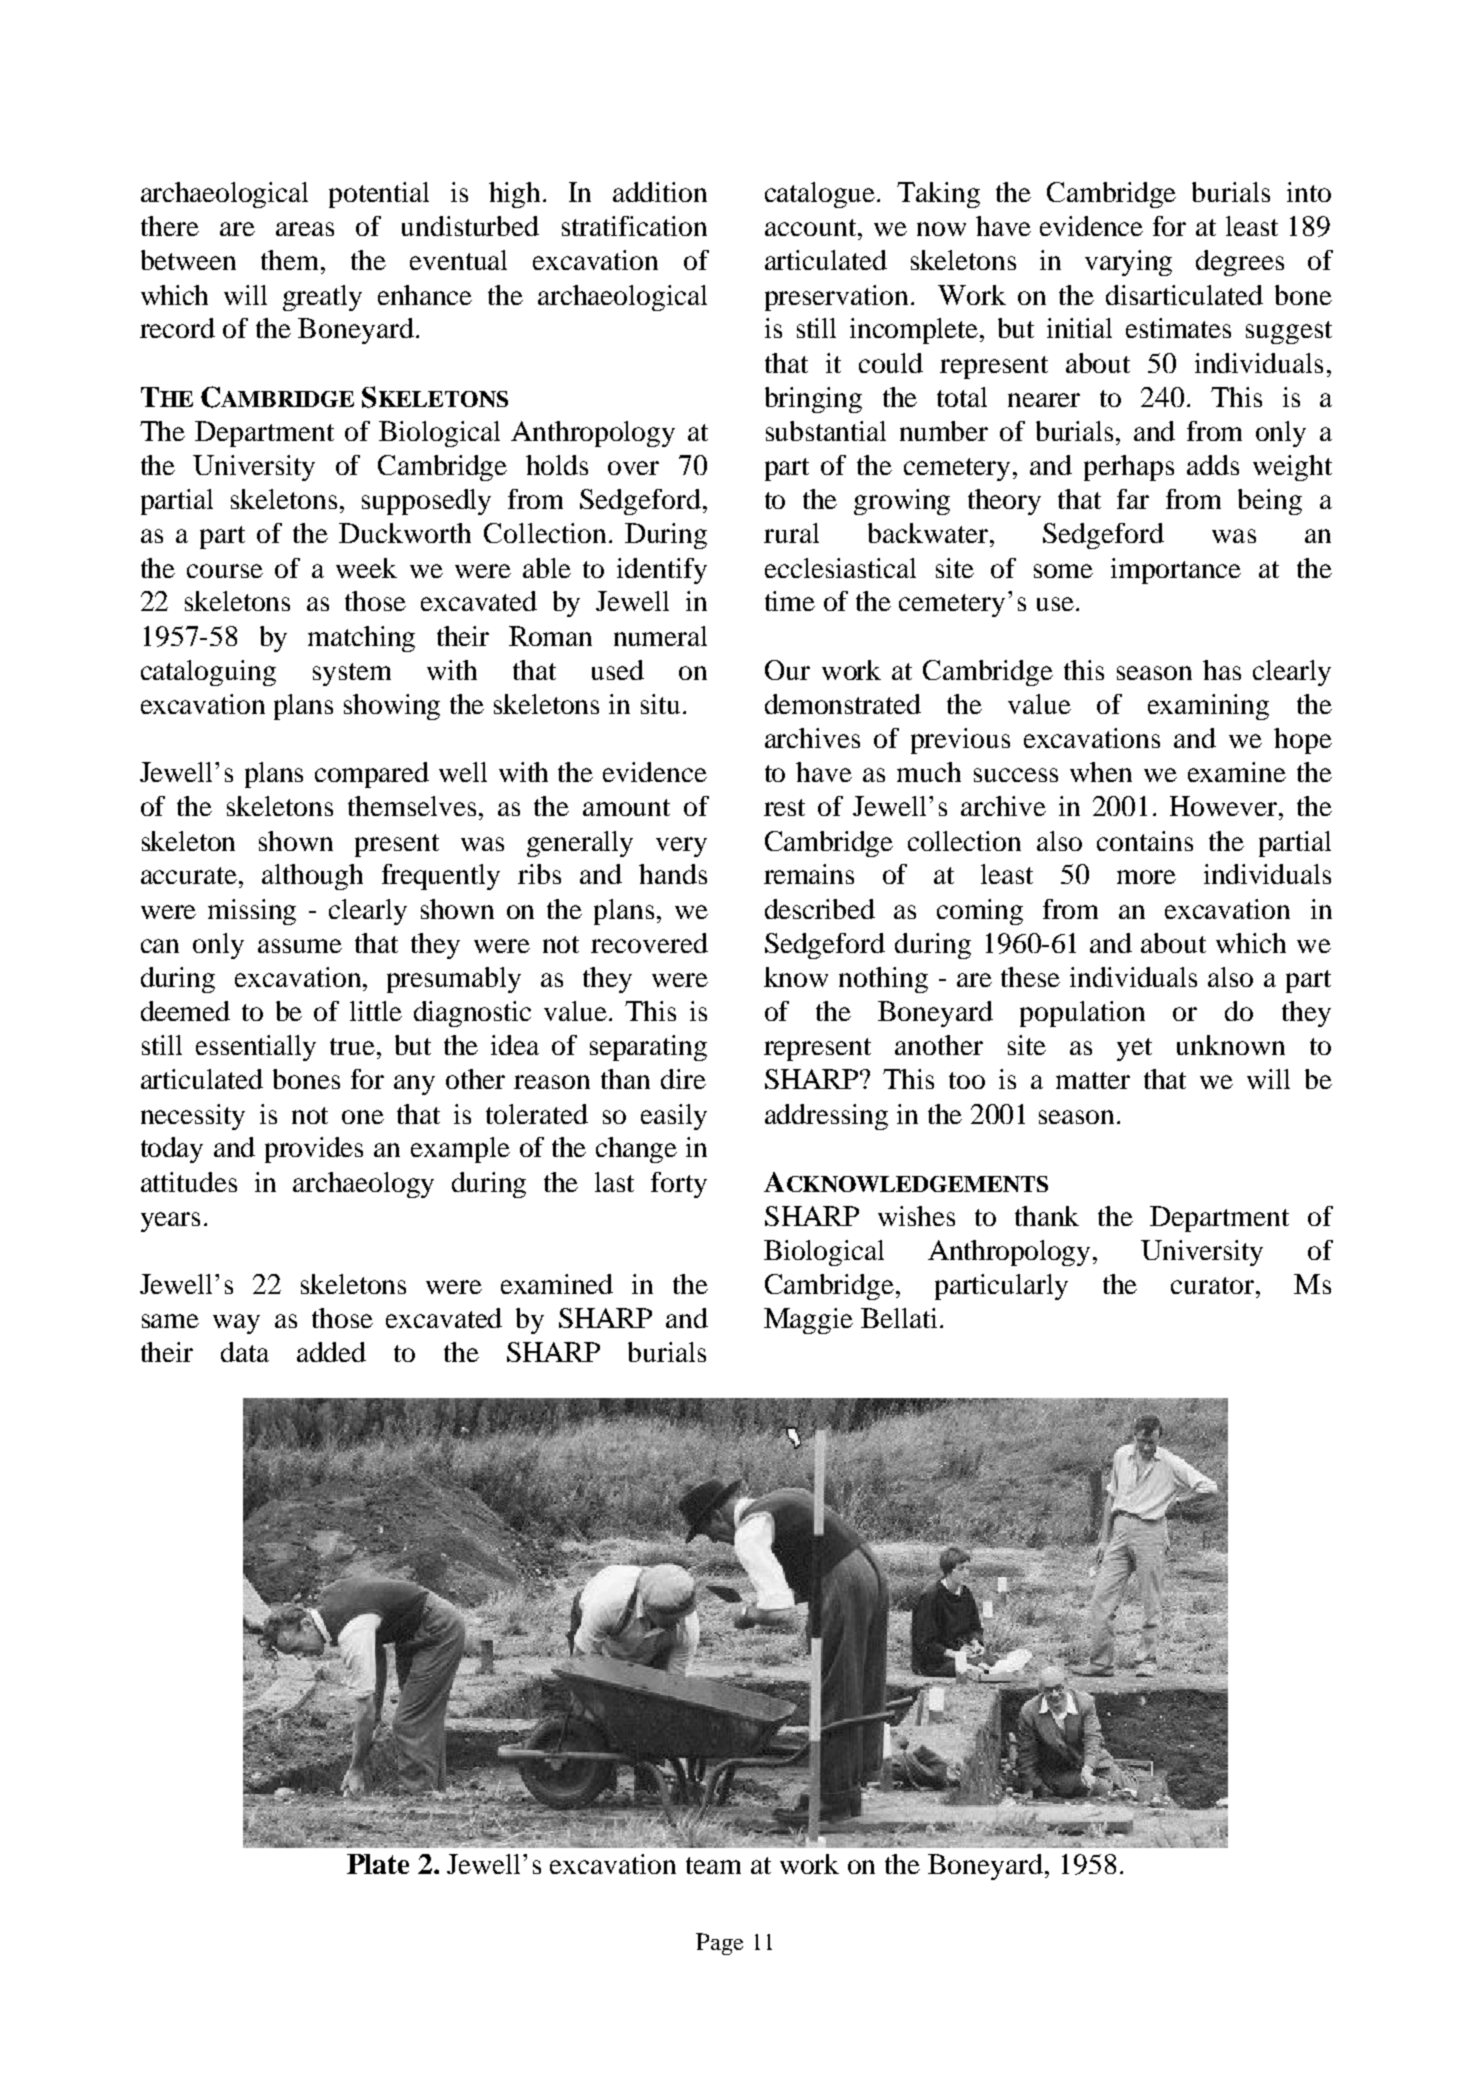  What do you see at coordinates (1214, 1285) in the screenshot?
I see `curator` at bounding box center [1214, 1285].
